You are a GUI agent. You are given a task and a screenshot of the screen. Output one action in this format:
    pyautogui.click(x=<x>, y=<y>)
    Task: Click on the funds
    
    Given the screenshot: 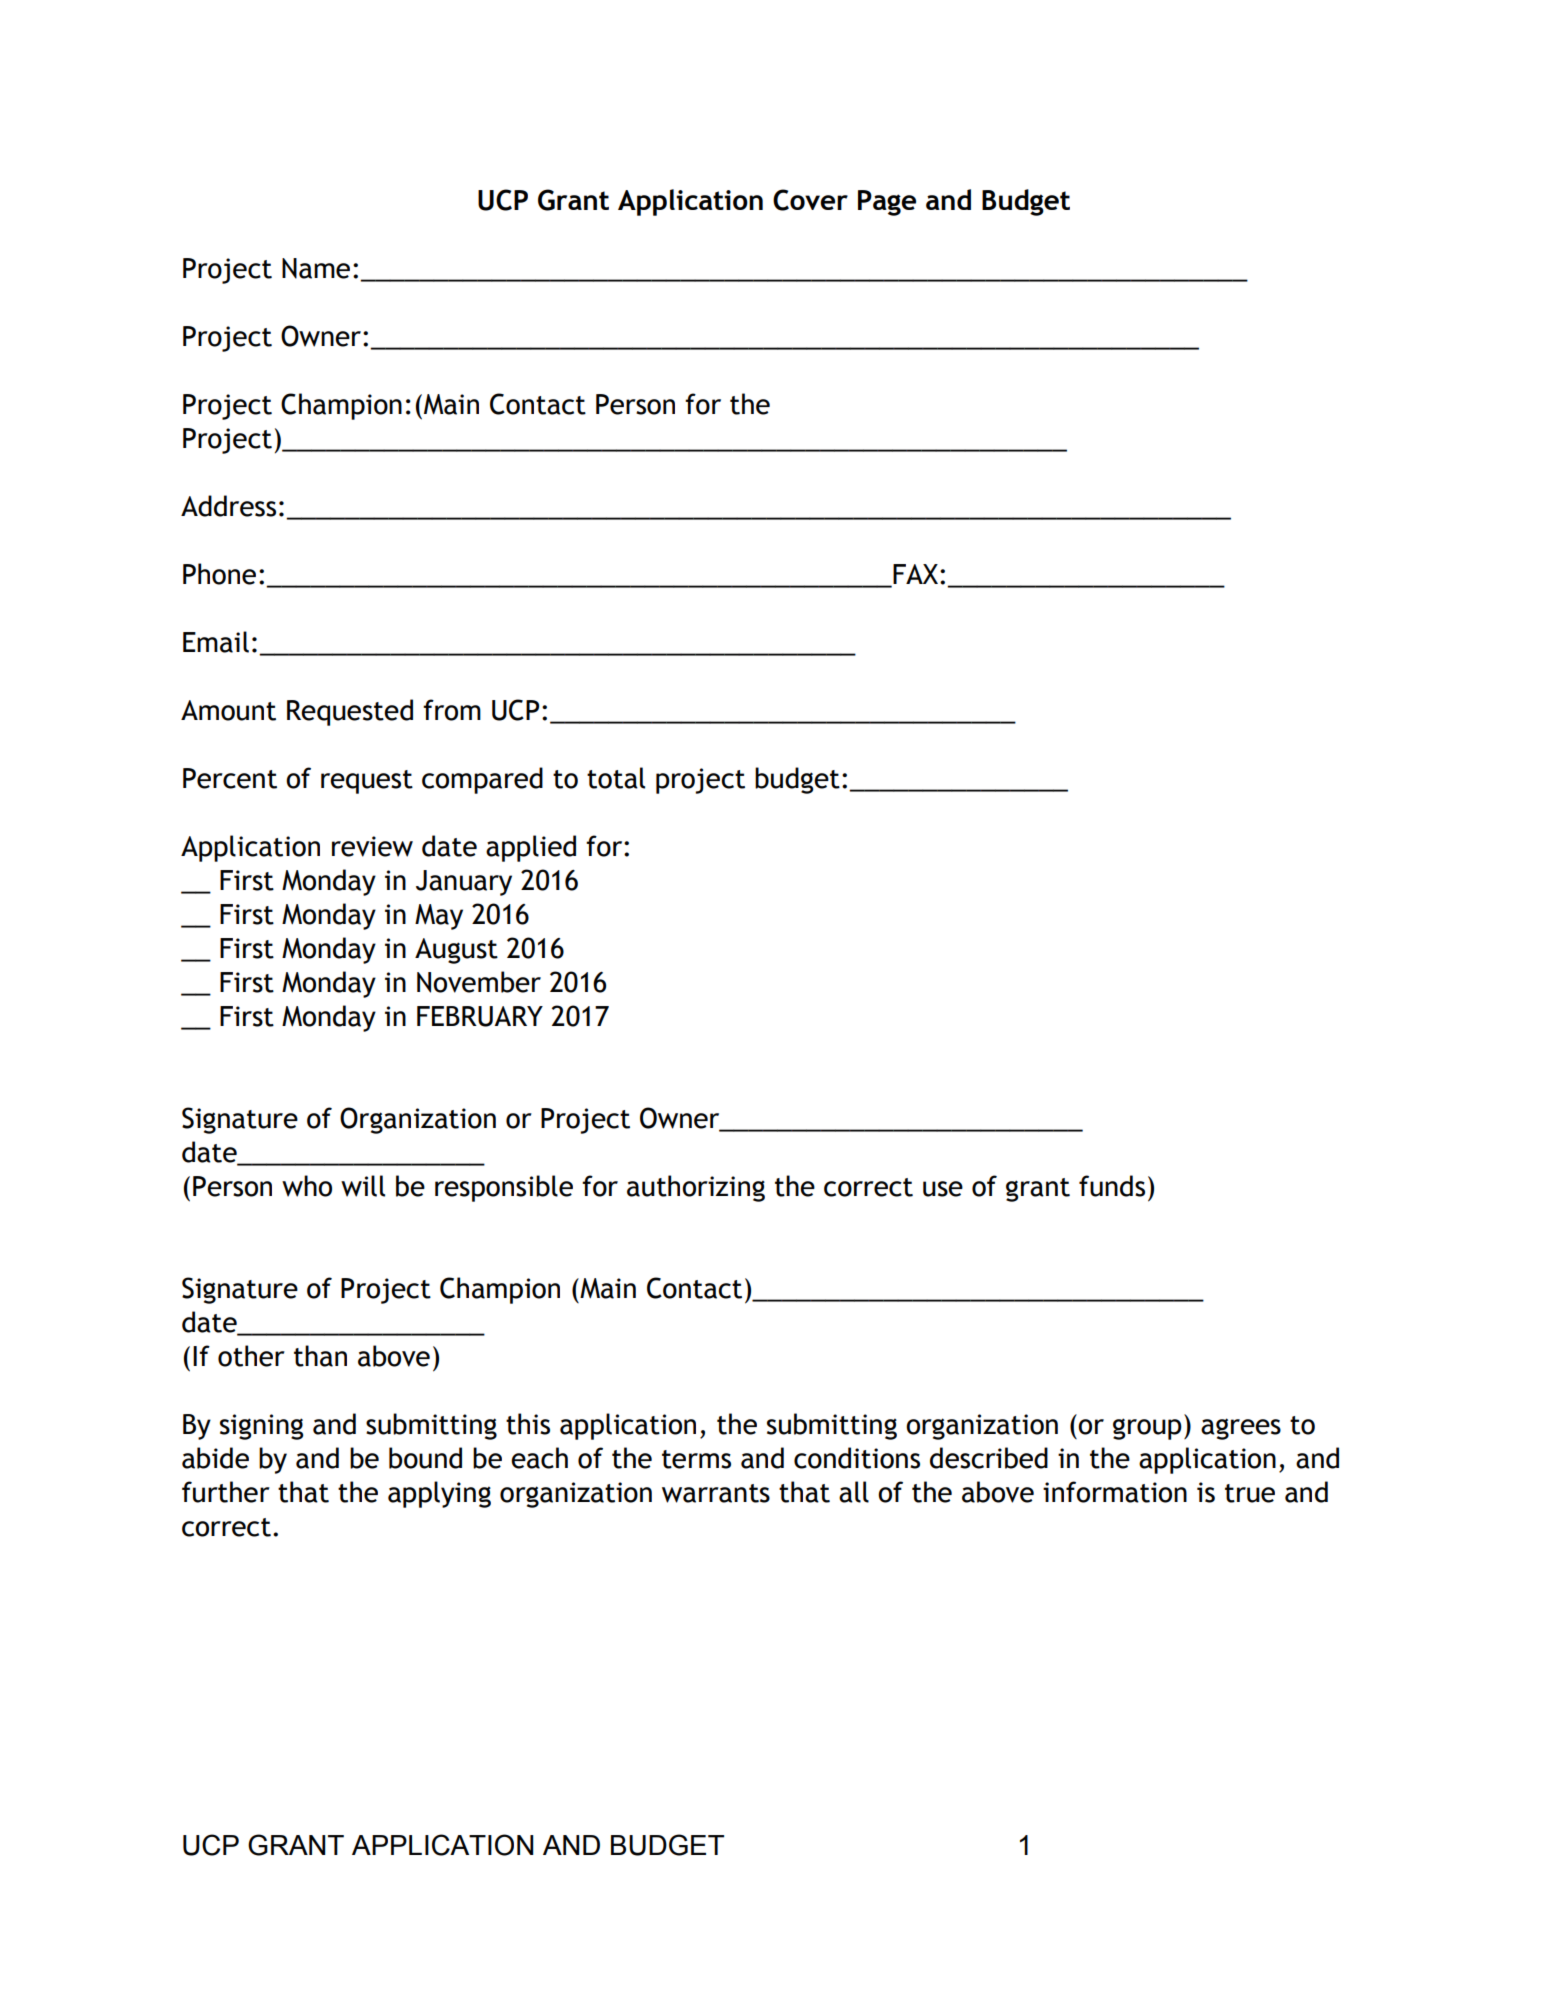 What is the action you would take?
    pyautogui.click(x=1112, y=1186)
